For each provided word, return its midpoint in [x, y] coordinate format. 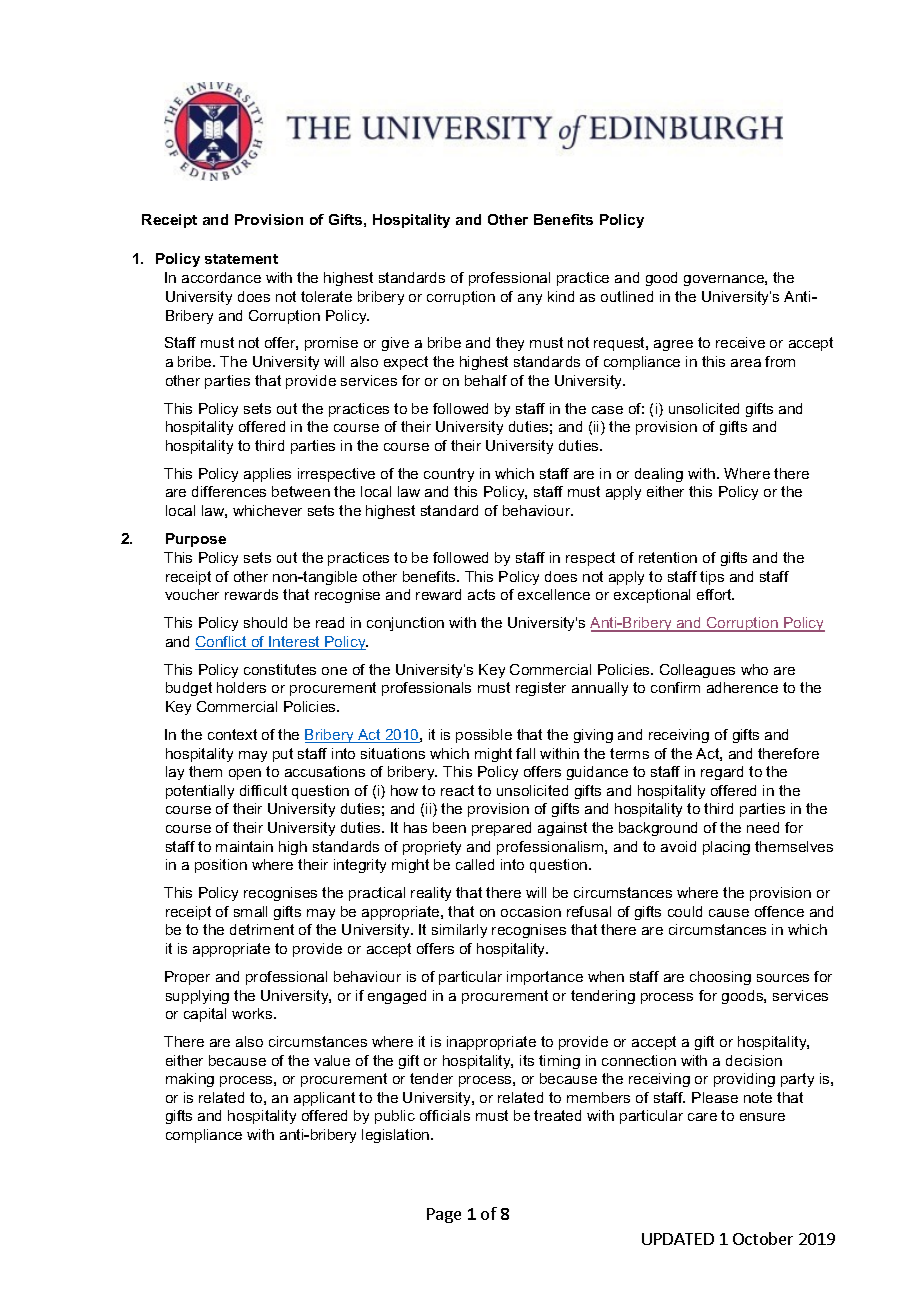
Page [444, 1215]
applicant [324, 1099]
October [763, 1238]
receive [740, 342]
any [530, 299]
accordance [221, 277]
